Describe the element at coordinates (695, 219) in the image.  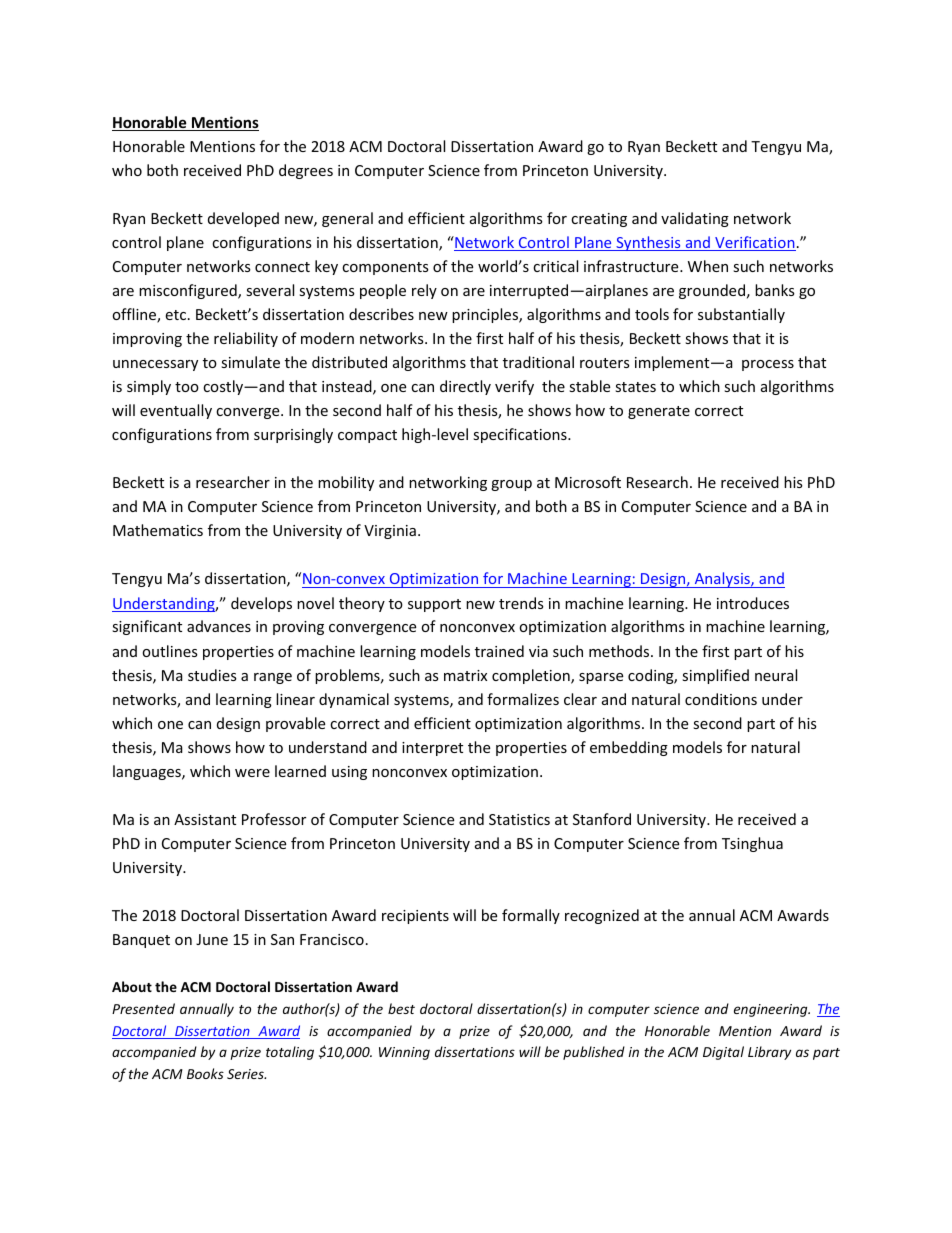
I see `validating` at that location.
